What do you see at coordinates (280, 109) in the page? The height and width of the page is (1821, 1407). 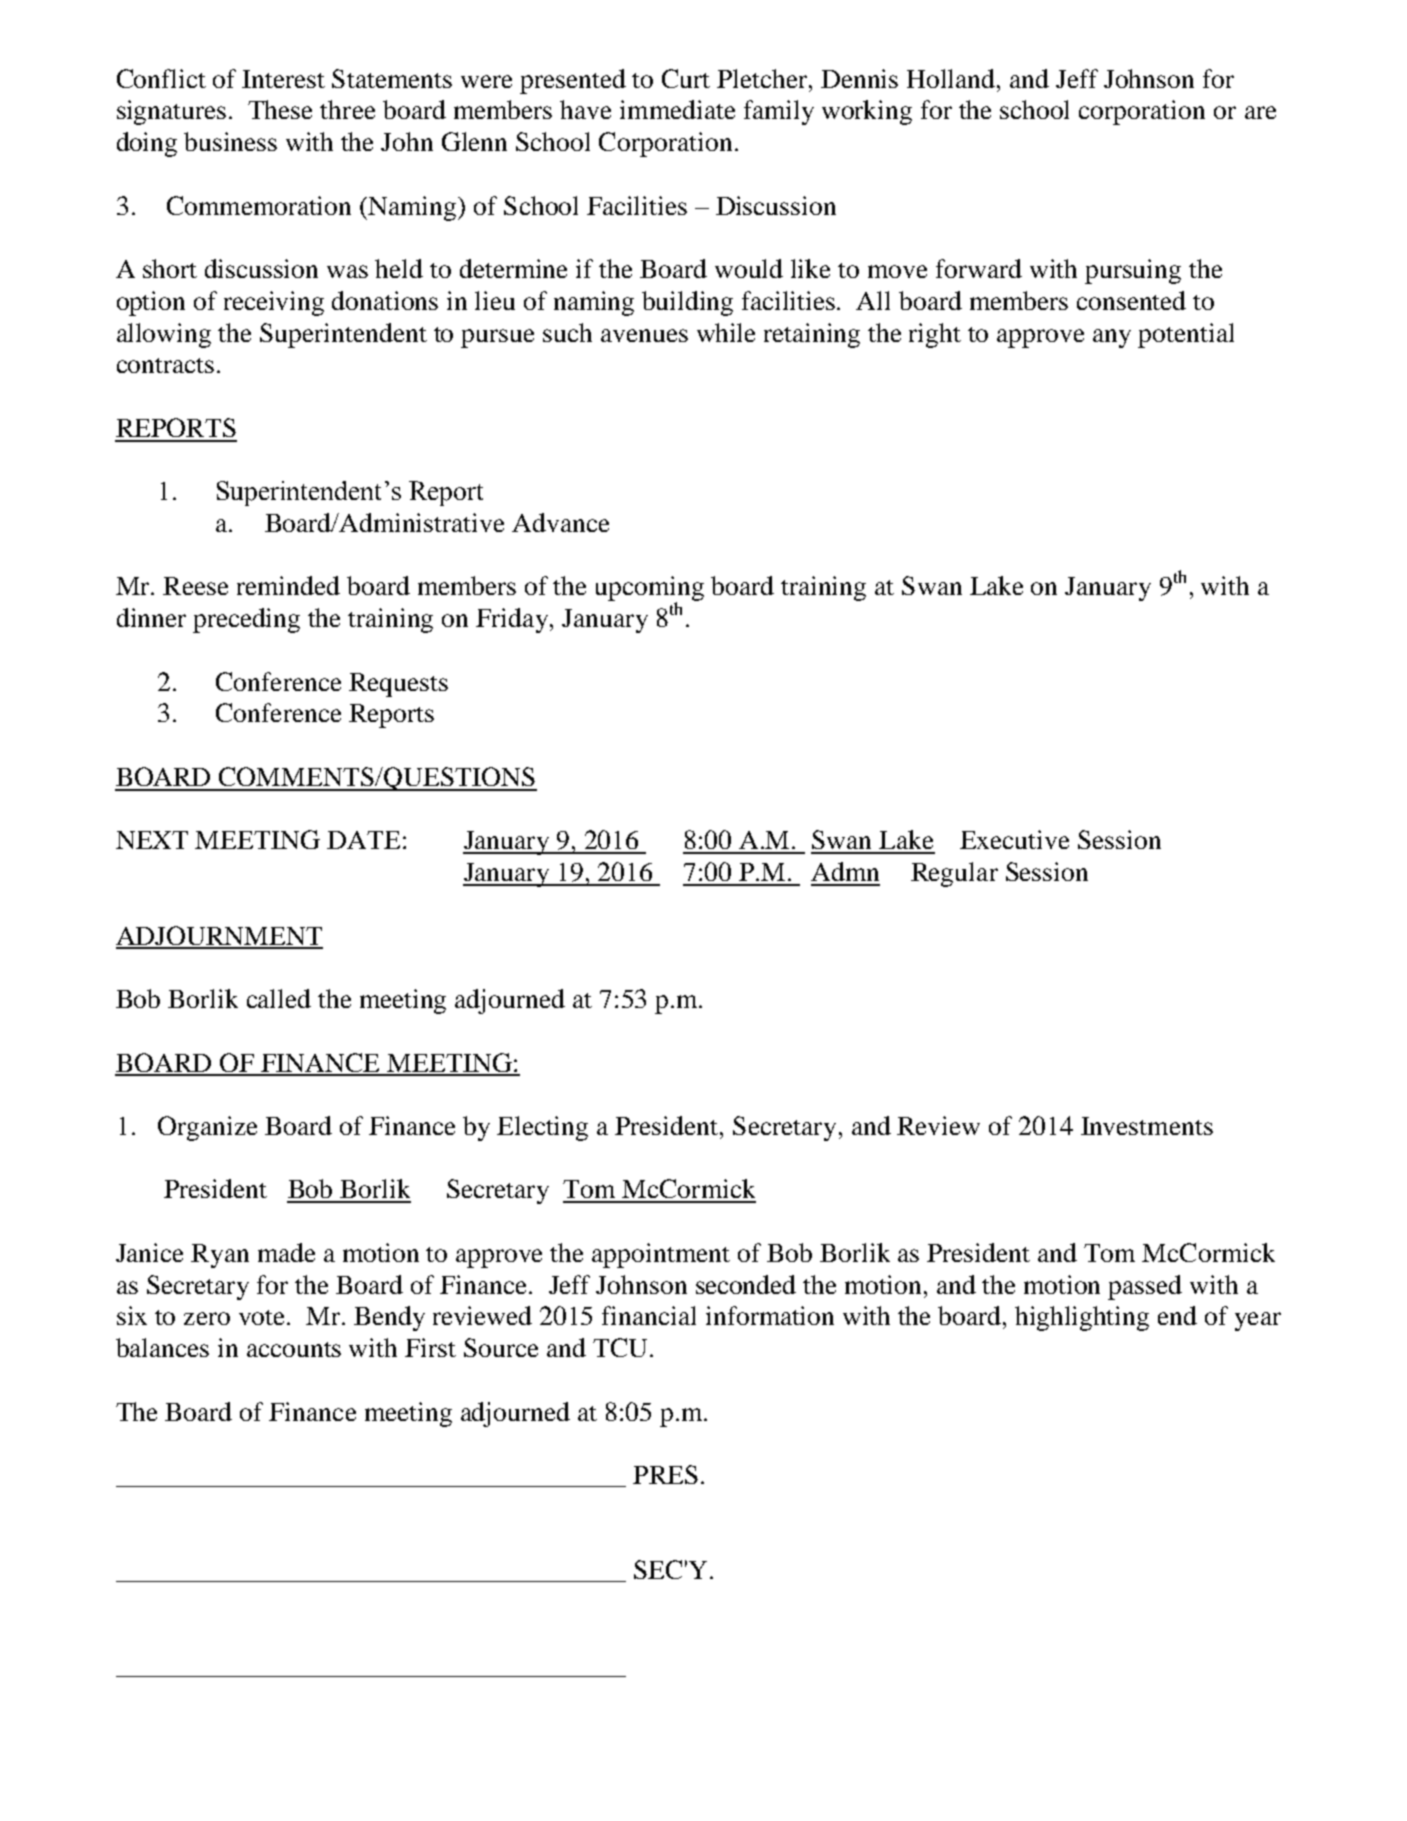 I see `These` at bounding box center [280, 109].
